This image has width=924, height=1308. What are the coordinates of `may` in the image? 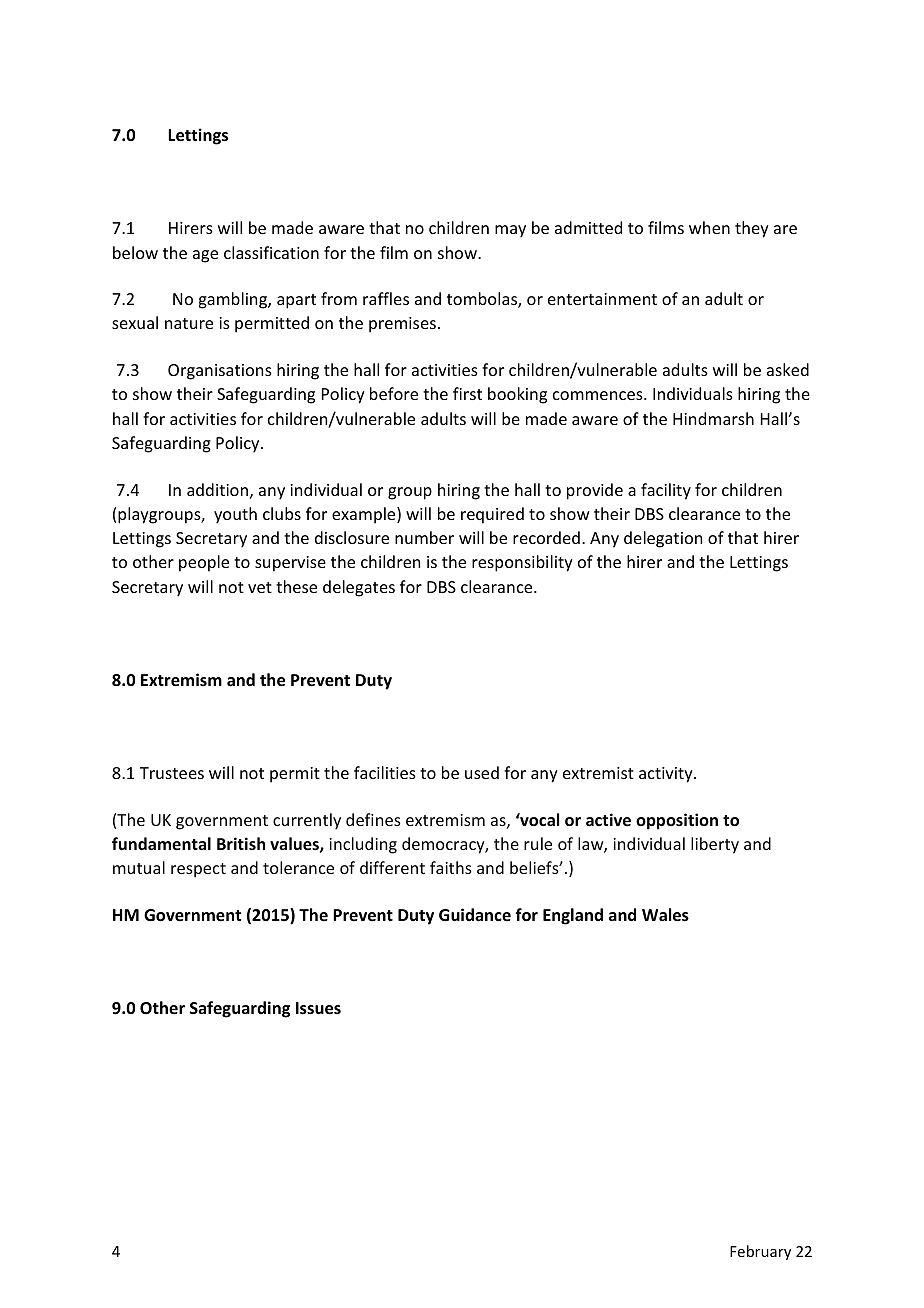 It's located at (510, 231).
